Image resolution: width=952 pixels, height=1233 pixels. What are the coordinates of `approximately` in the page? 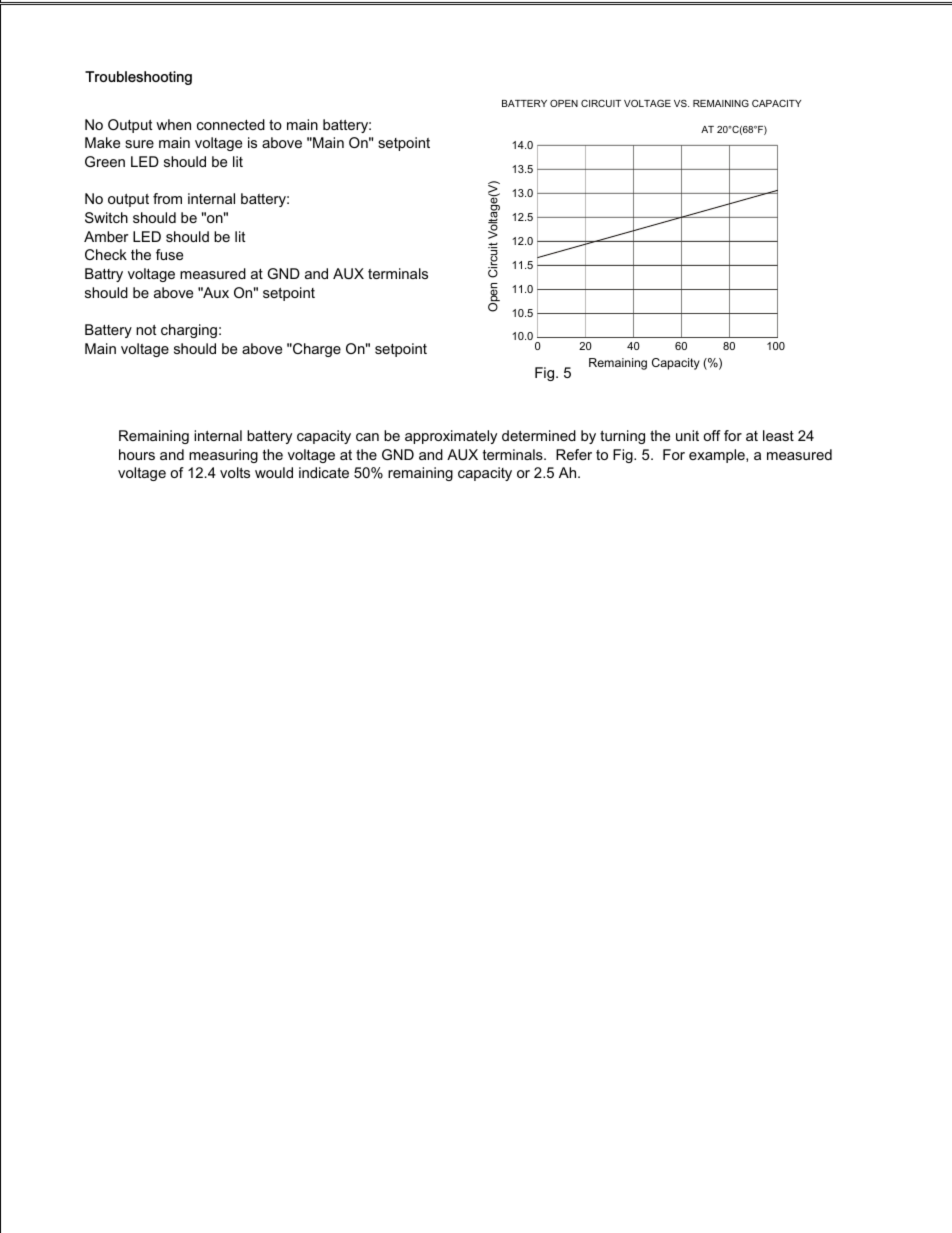 It's located at (451, 437).
